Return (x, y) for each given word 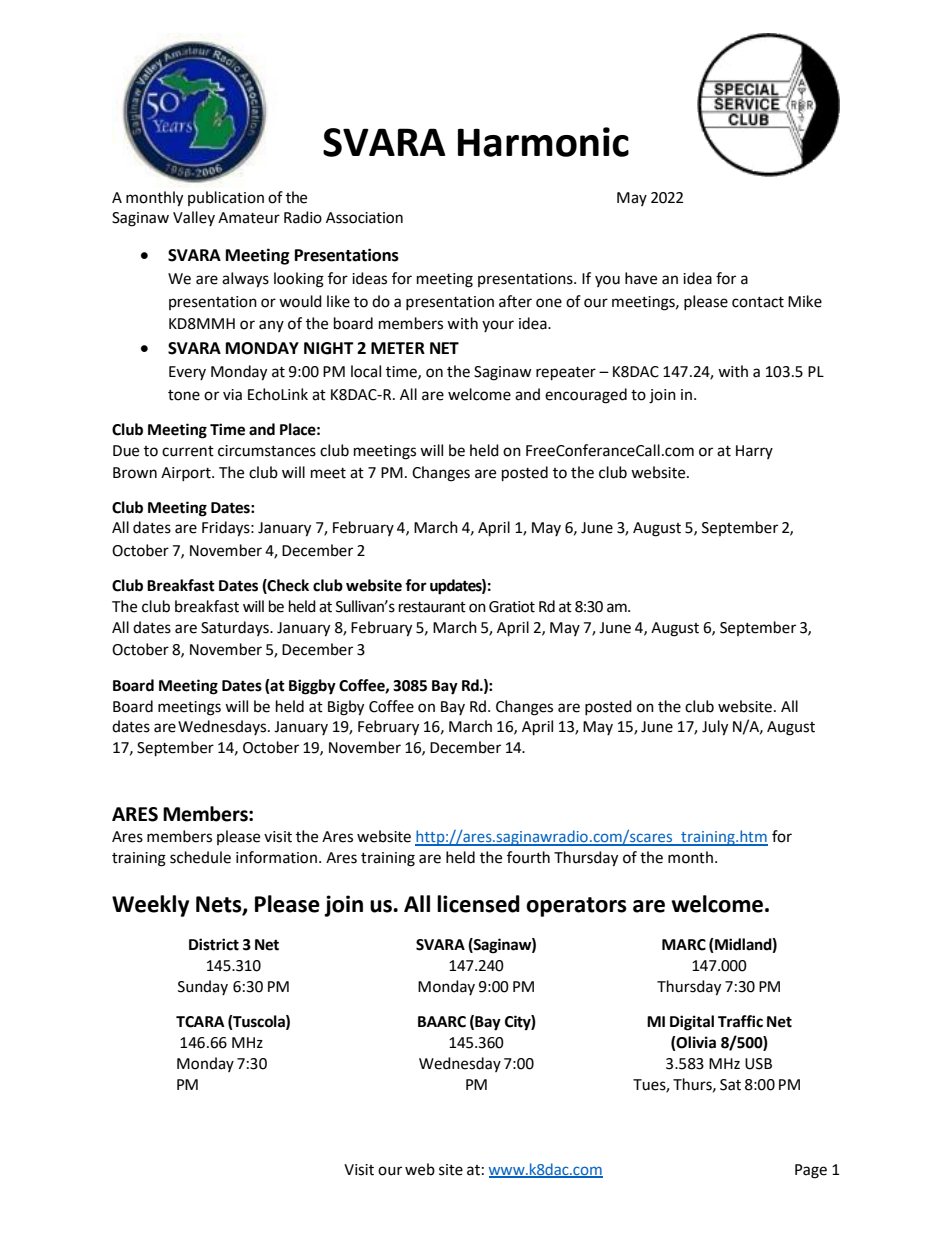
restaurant (432, 607)
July (715, 728)
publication (226, 198)
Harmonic (543, 142)
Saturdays (236, 628)
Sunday (203, 987)
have (641, 278)
